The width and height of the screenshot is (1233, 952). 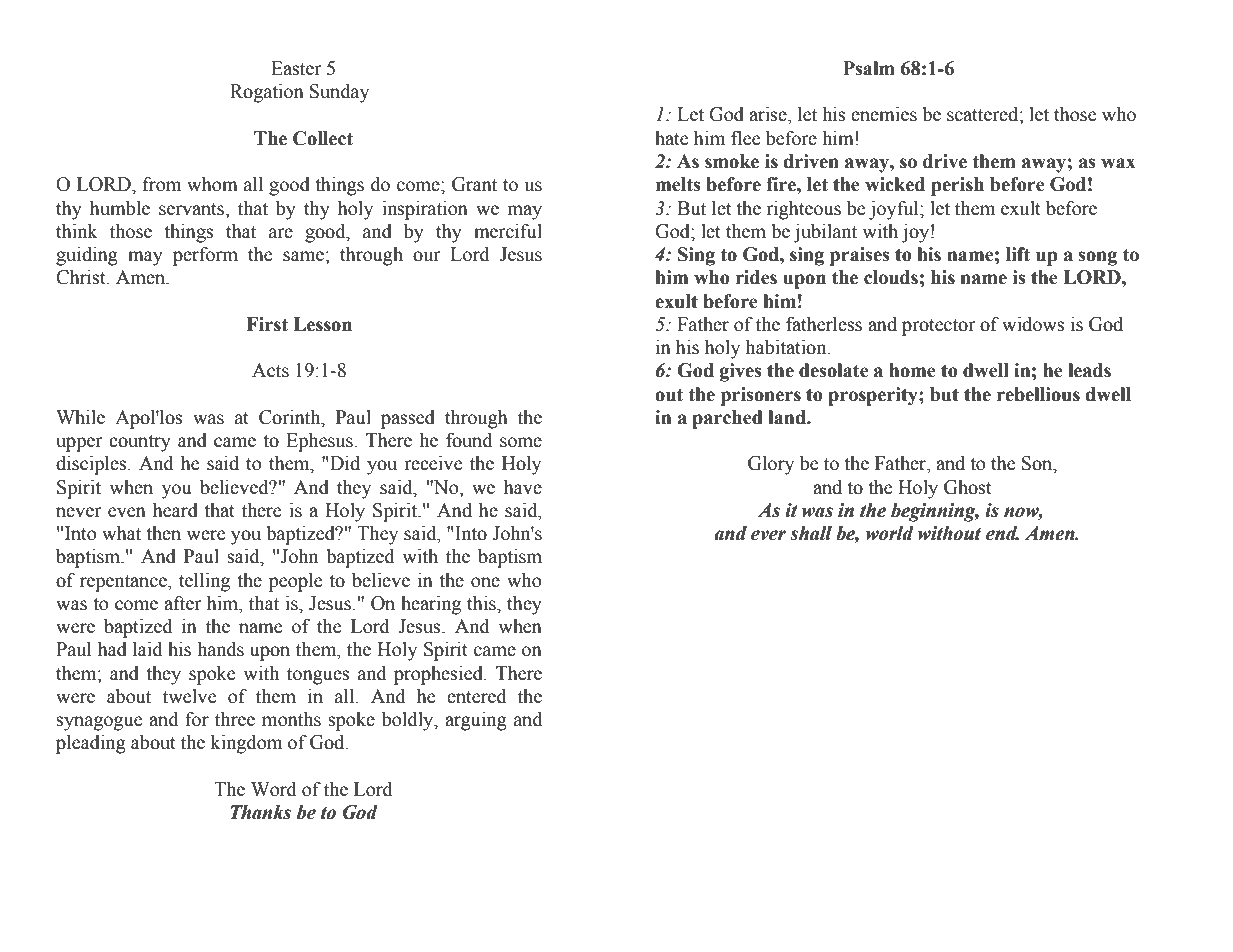 What do you see at coordinates (671, 138) in the screenshot?
I see `hate` at bounding box center [671, 138].
